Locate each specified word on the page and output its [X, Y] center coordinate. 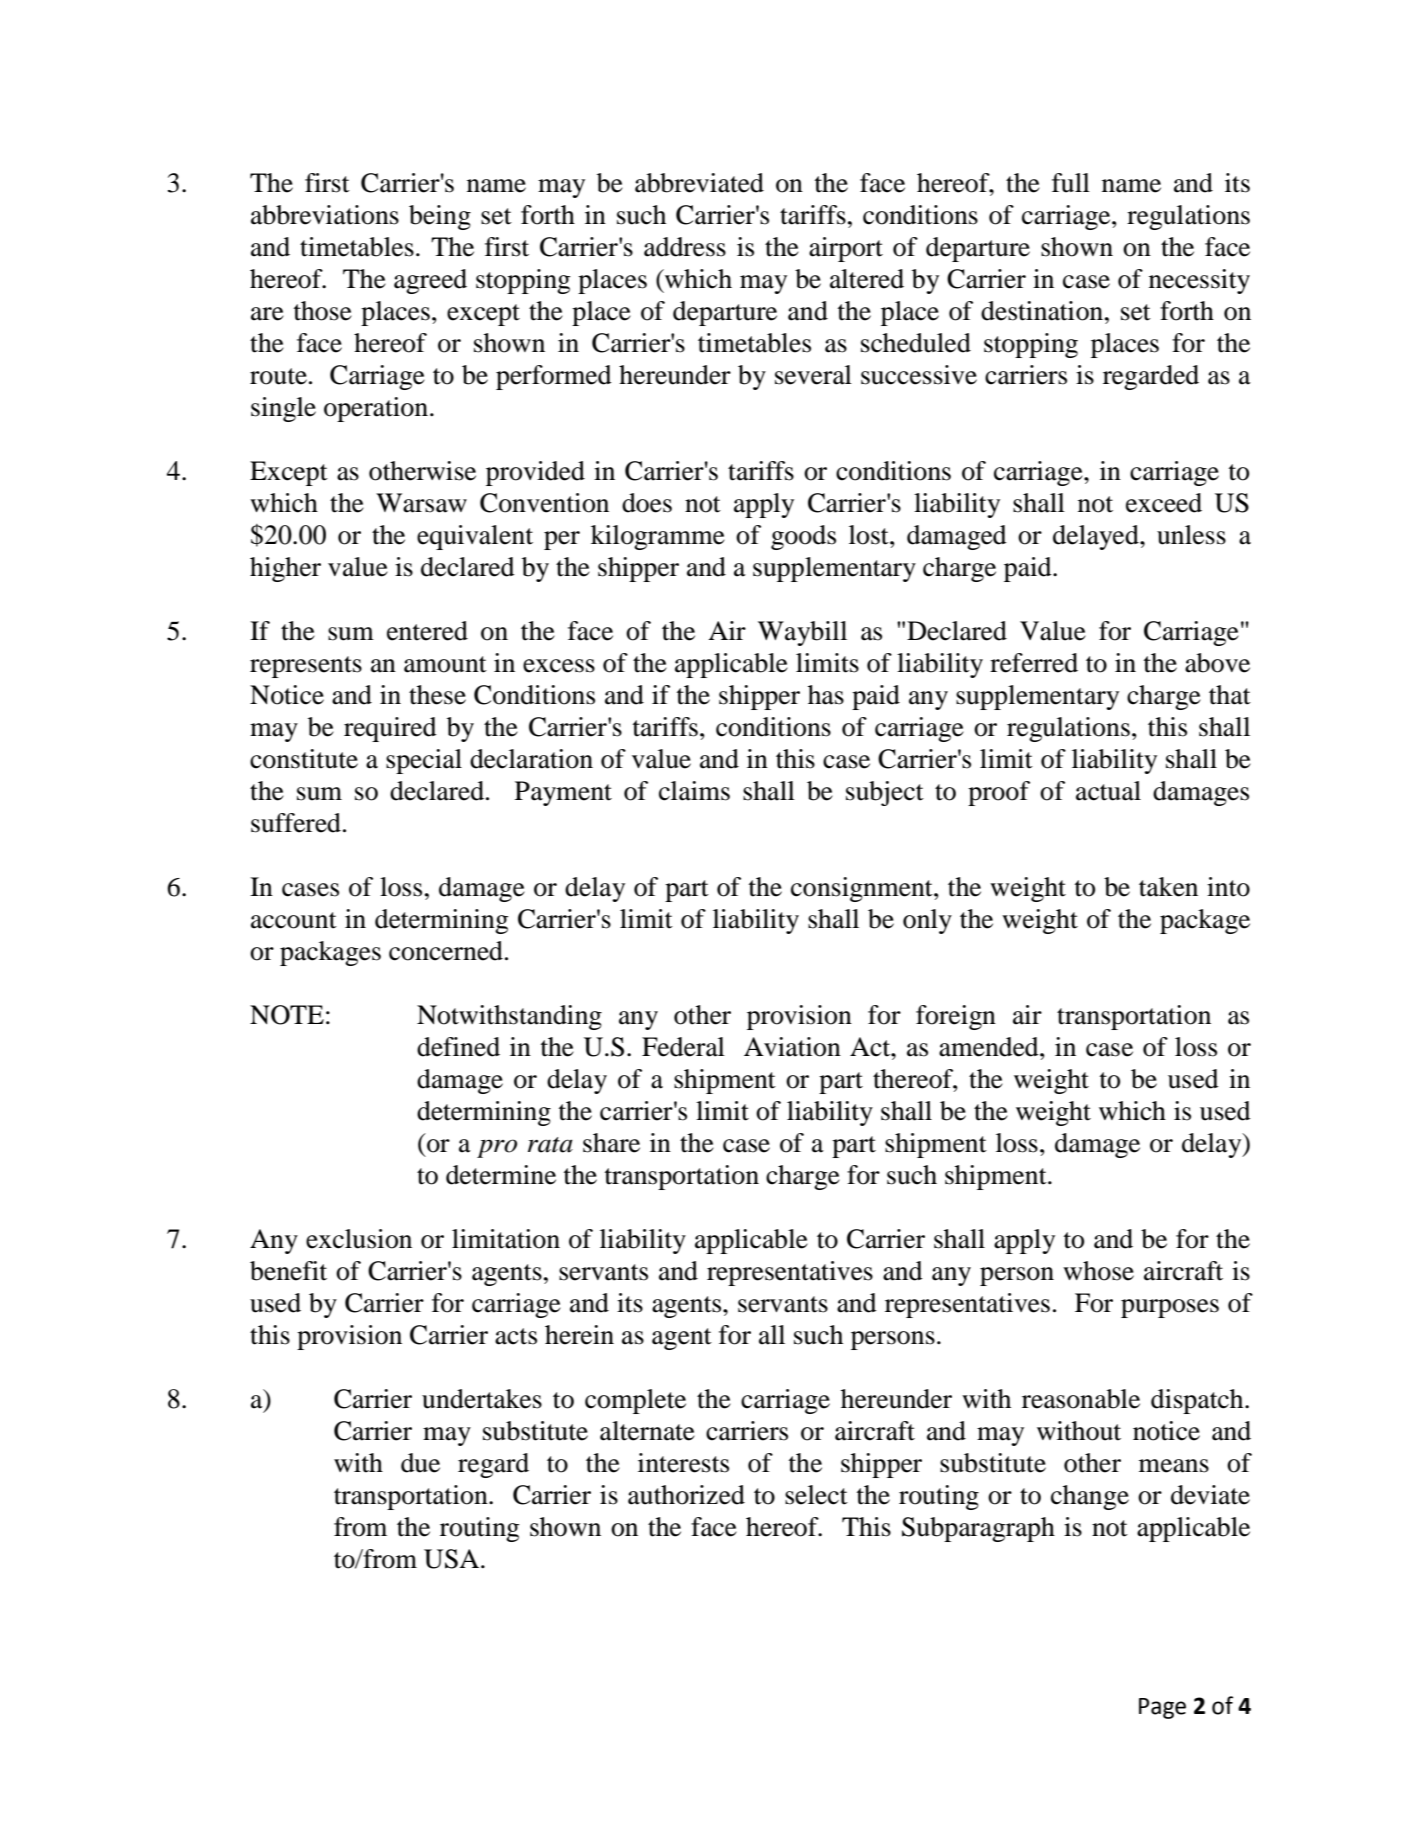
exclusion [359, 1239]
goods [803, 537]
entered [427, 631]
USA [453, 1559]
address [685, 247]
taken [1168, 887]
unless [1191, 535]
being [440, 217]
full [1071, 183]
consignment [863, 889]
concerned [446, 951]
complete [635, 1401]
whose [1098, 1271]
